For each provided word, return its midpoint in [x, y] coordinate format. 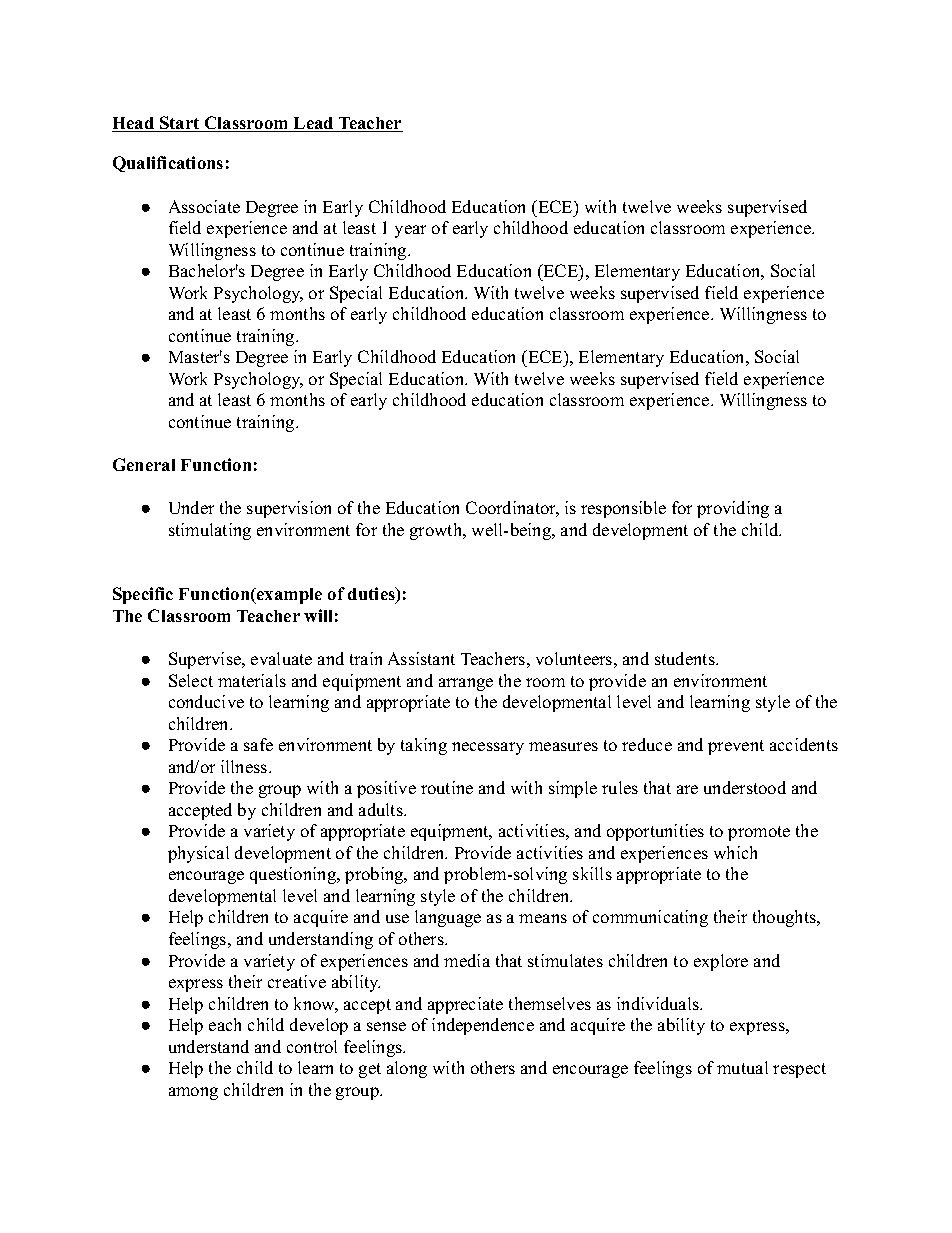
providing [733, 509]
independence [483, 1026]
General [144, 464]
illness [245, 766]
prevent [736, 747]
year [410, 231]
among [193, 1093]
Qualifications [168, 164]
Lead [314, 124]
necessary [488, 748]
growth [437, 531]
